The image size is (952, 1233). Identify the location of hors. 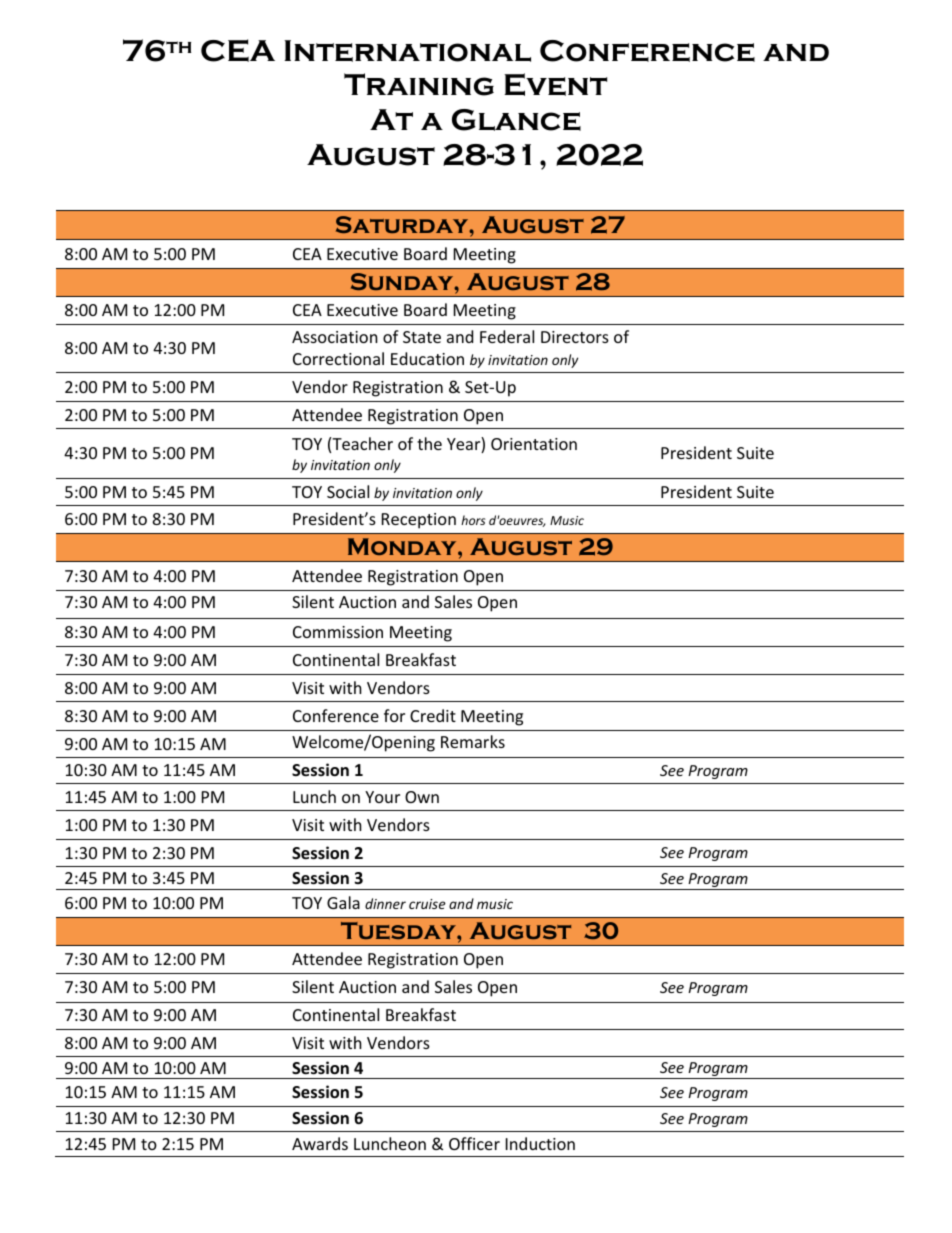
(473, 520).
